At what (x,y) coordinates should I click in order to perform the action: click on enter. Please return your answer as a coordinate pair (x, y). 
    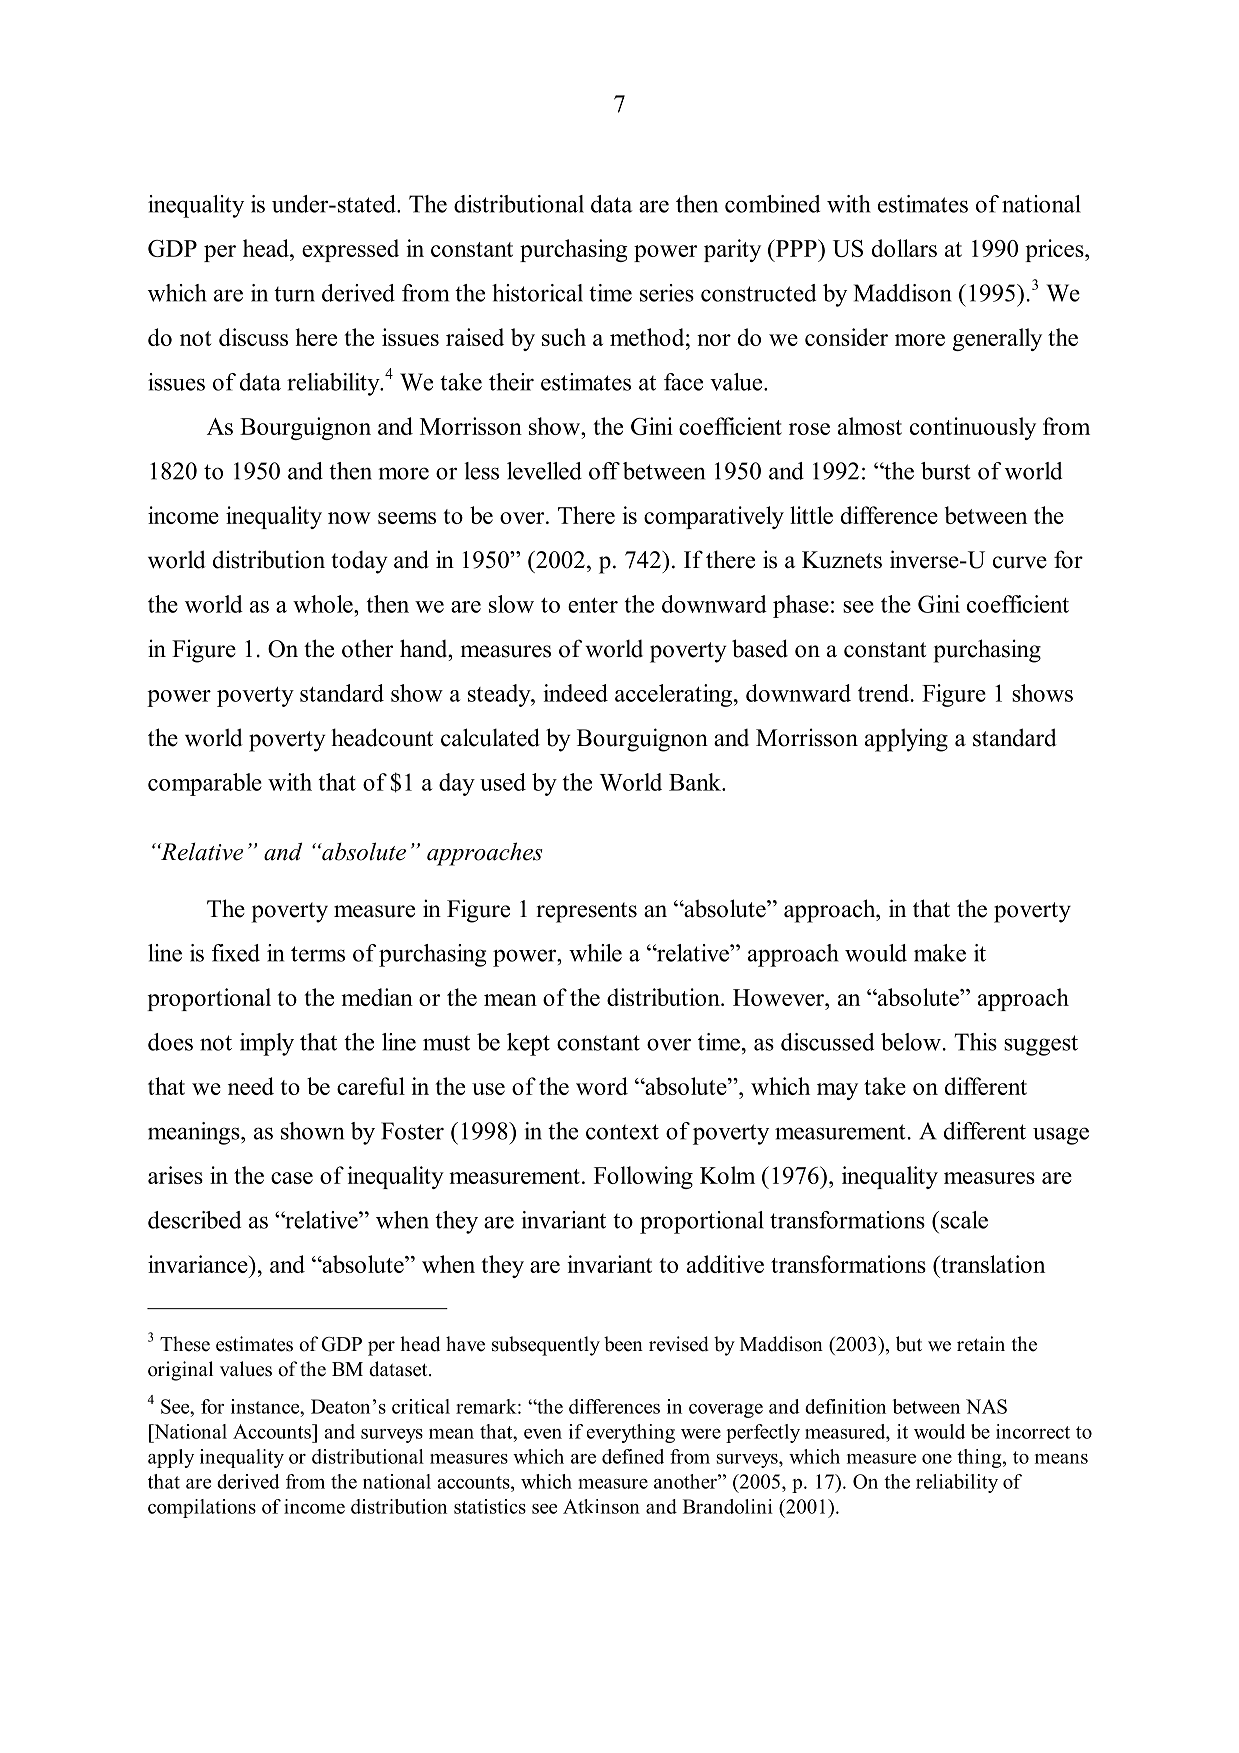
    Looking at the image, I should click on (593, 605).
